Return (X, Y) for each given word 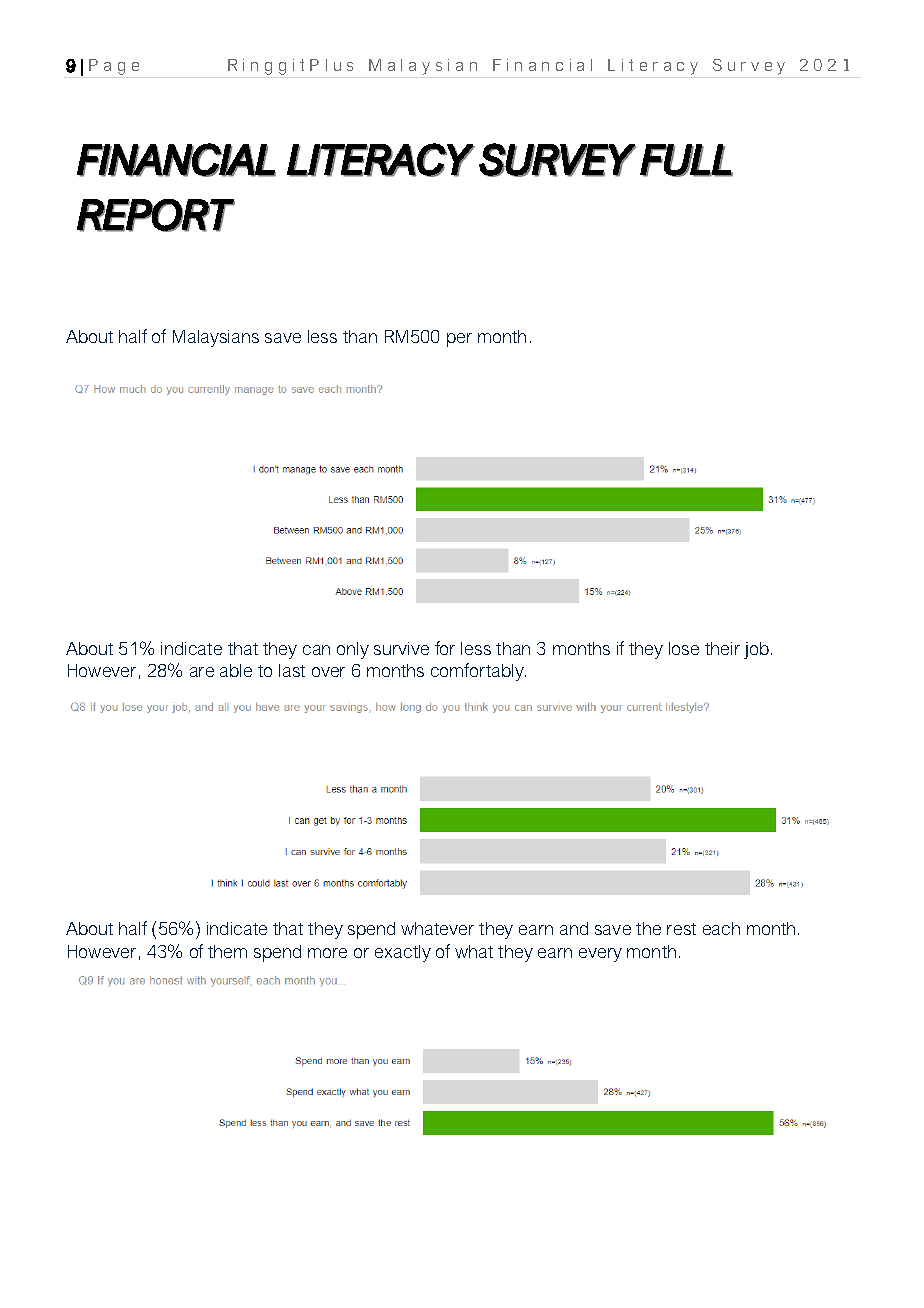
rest (681, 929)
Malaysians (216, 338)
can (316, 650)
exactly (403, 953)
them (227, 951)
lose (684, 648)
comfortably (478, 672)
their (722, 648)
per (459, 340)
